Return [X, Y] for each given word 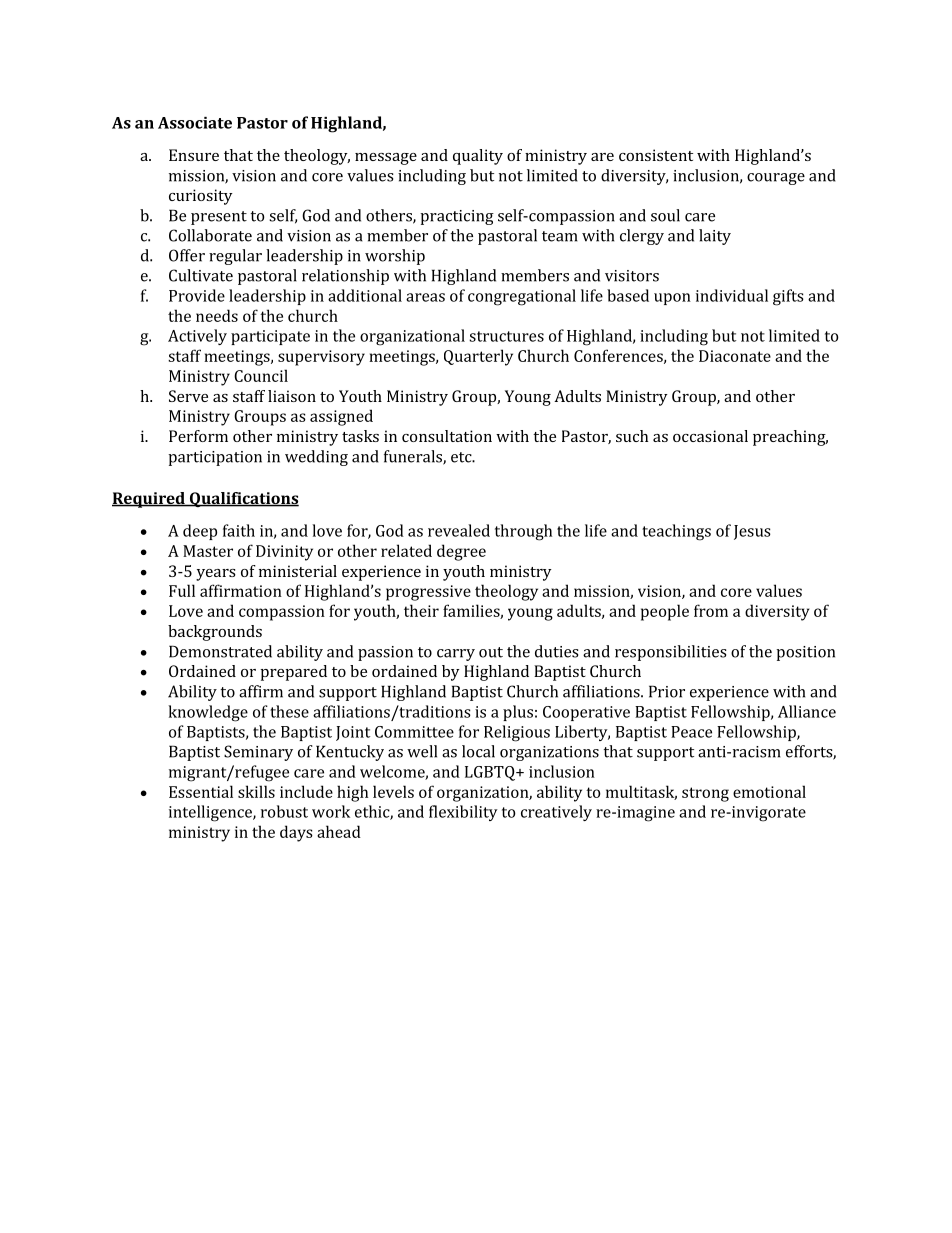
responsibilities [670, 653]
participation [215, 458]
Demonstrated [220, 651]
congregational [522, 297]
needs [217, 315]
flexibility [463, 813]
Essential [201, 791]
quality [478, 157]
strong [705, 794]
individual [732, 295]
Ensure [194, 155]
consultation [447, 436]
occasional [710, 436]
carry [456, 655]
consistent [656, 155]
